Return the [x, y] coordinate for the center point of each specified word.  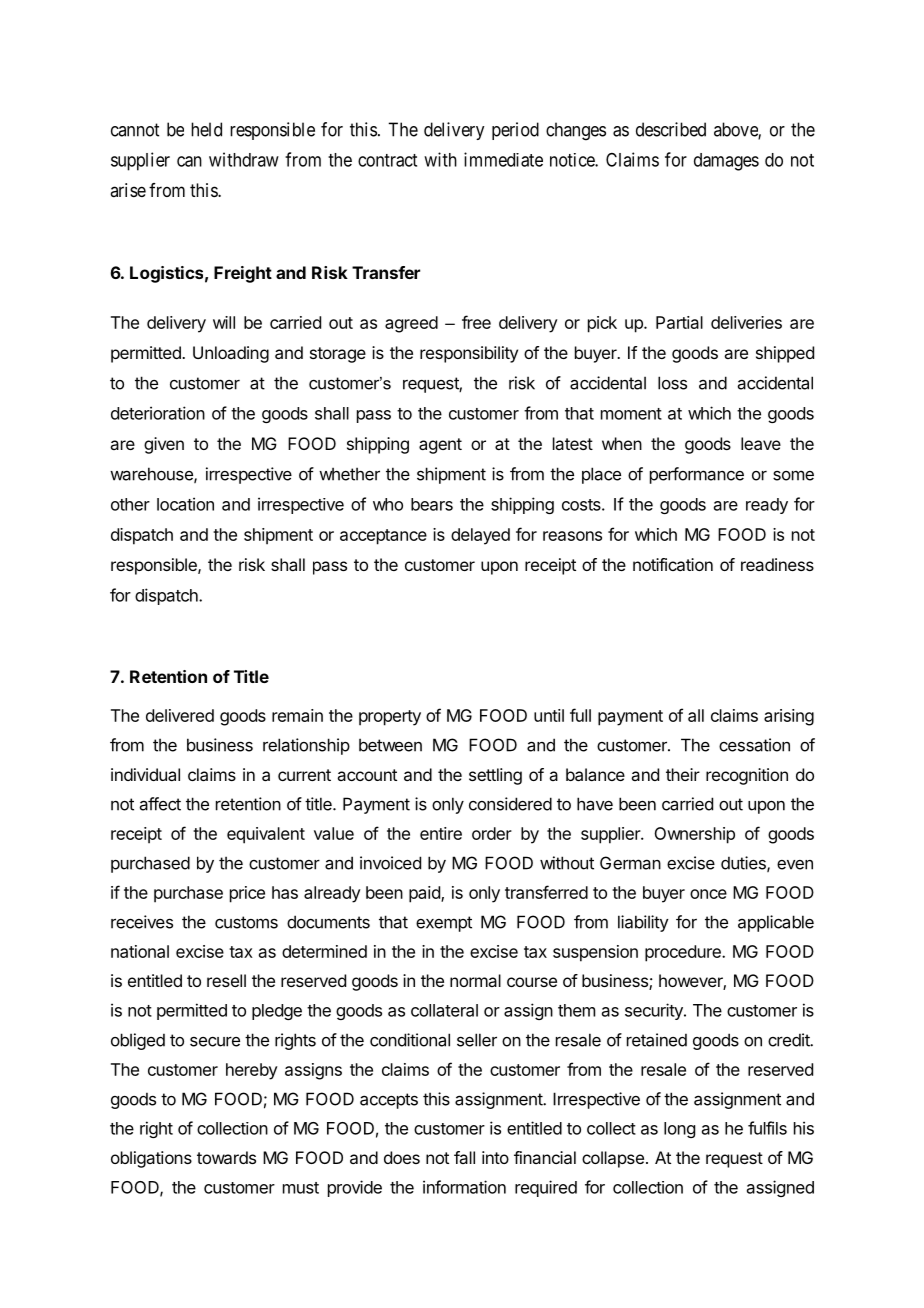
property [390, 718]
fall [464, 1157]
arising [789, 717]
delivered [180, 715]
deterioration [158, 413]
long [679, 1130]
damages [726, 162]
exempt [444, 924]
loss [672, 383]
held [206, 129]
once [708, 894]
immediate [503, 159]
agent [440, 446]
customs [246, 922]
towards [226, 1157]
